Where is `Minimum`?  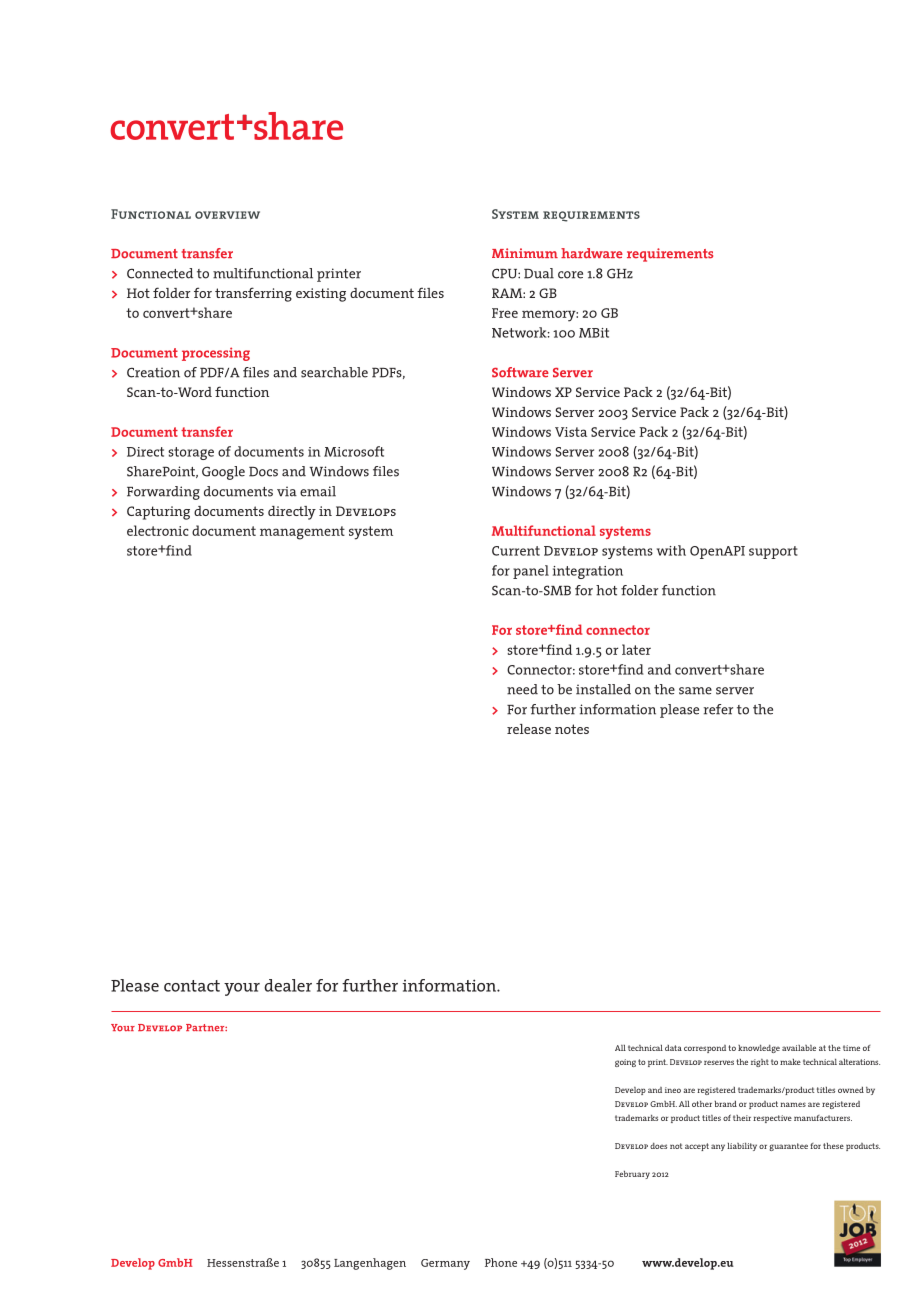
Minimum is located at coordinates (525, 253).
